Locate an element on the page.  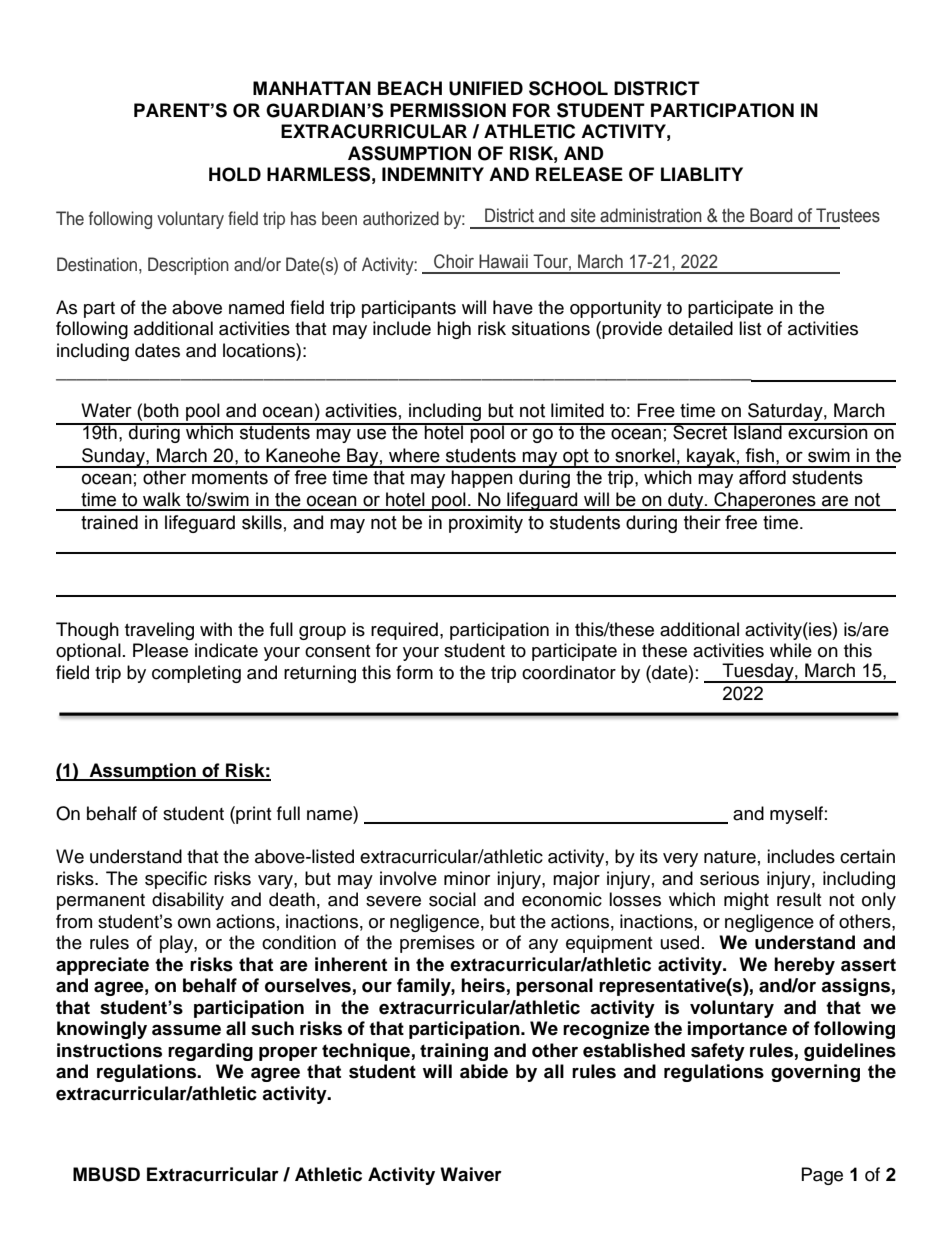
both is located at coordinates (161, 410).
